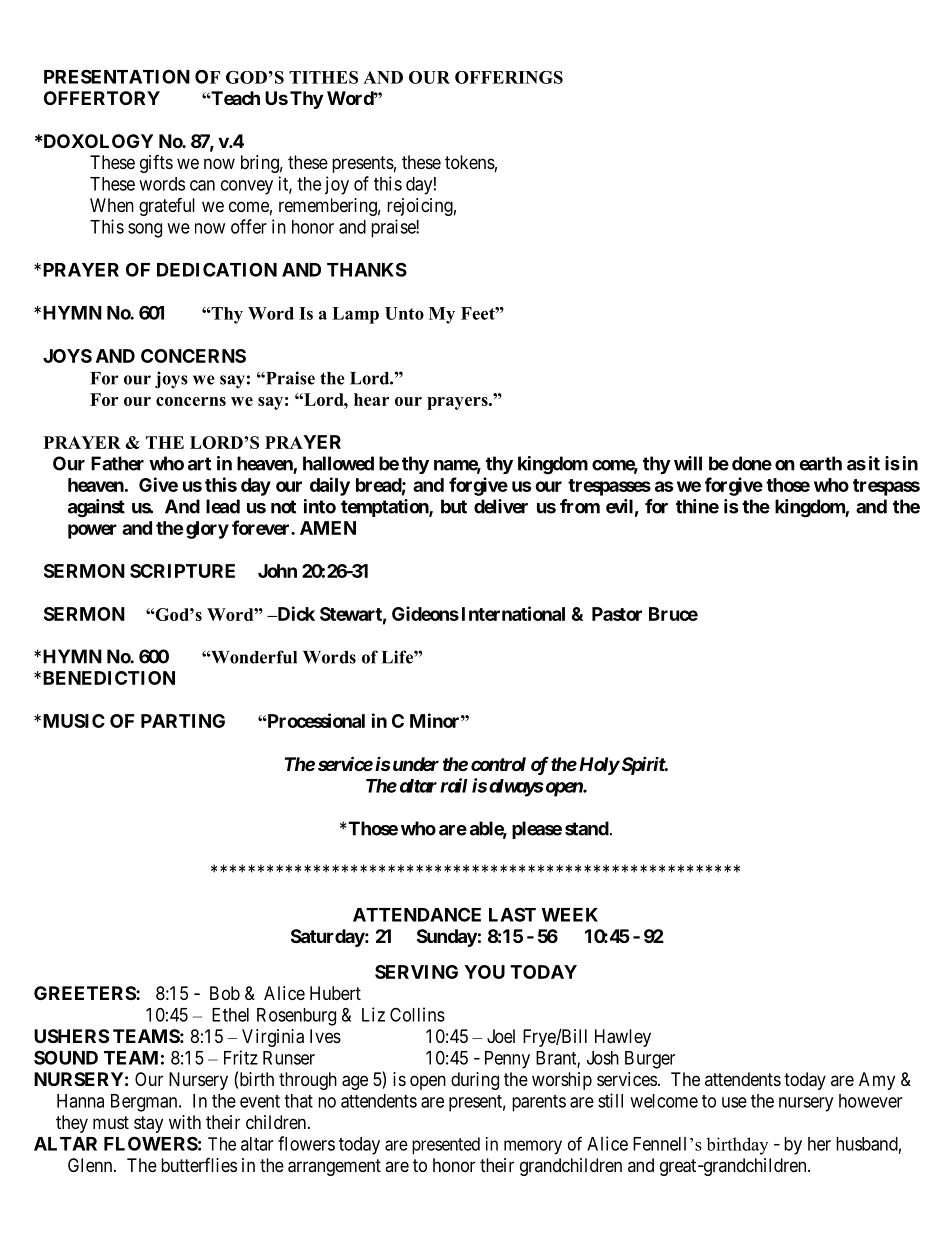  I want to click on Pastor, so click(617, 614).
